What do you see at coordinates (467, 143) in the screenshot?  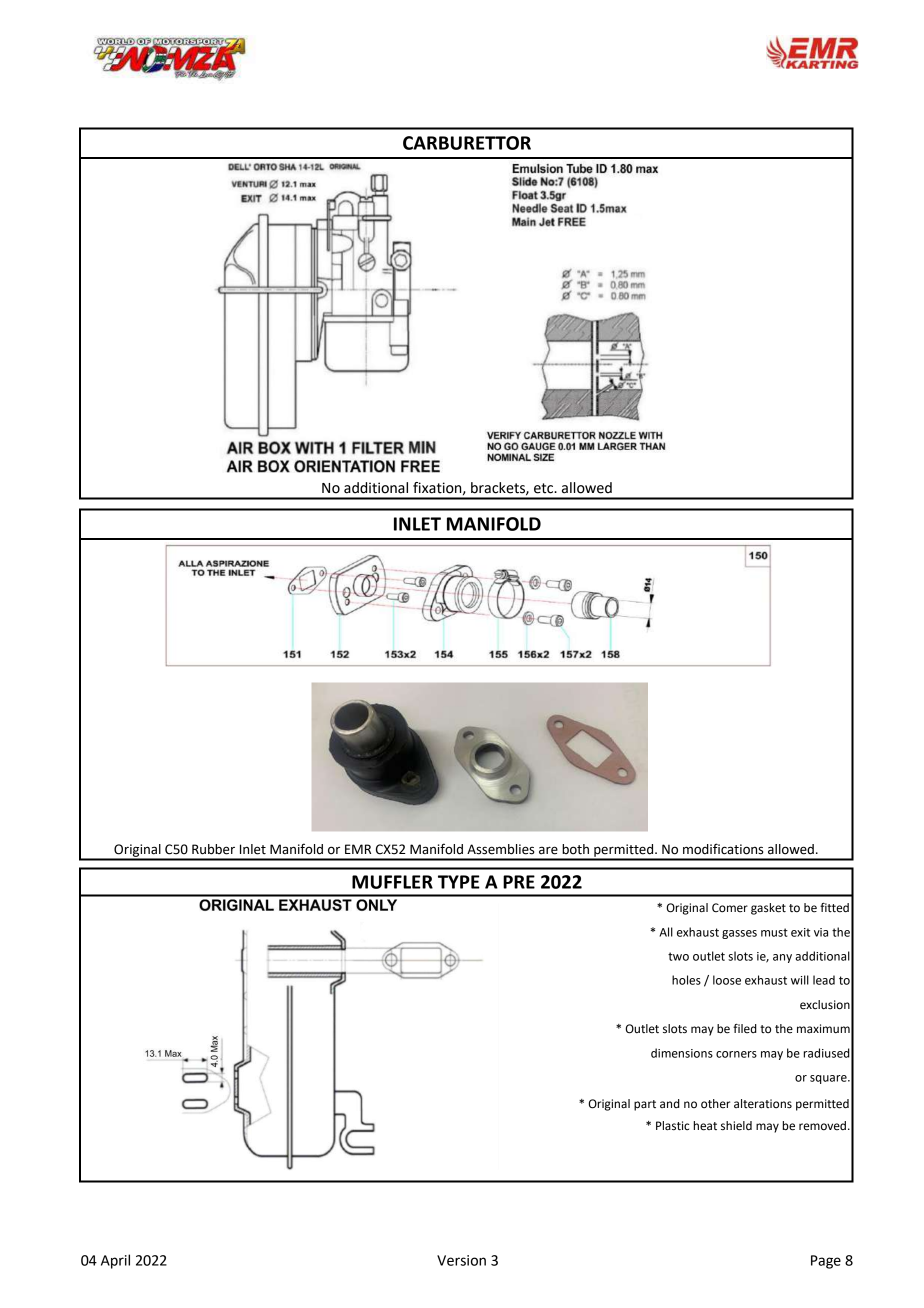 I see `CARBURETTOR` at bounding box center [467, 143].
